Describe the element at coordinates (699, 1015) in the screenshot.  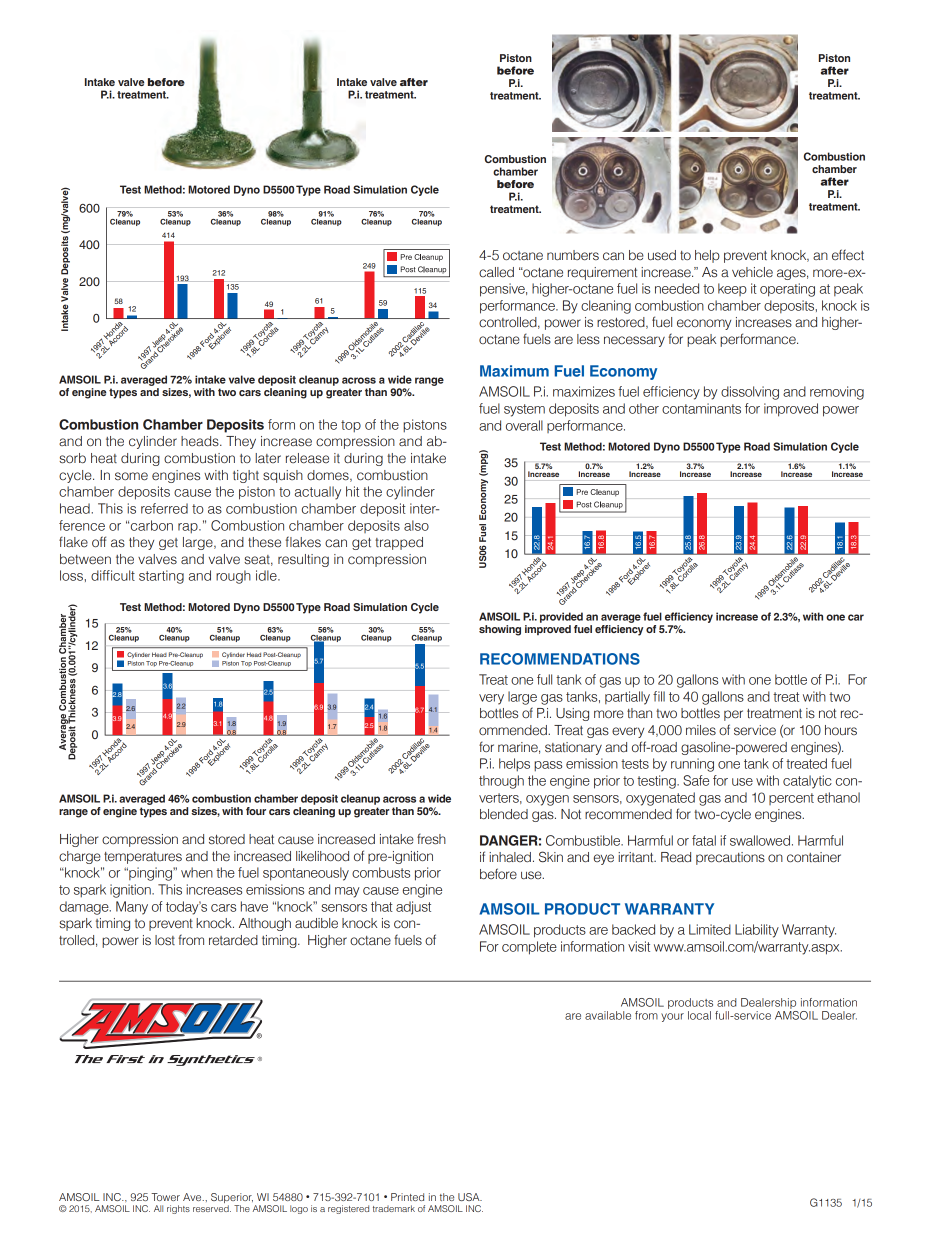
I see `local` at that location.
